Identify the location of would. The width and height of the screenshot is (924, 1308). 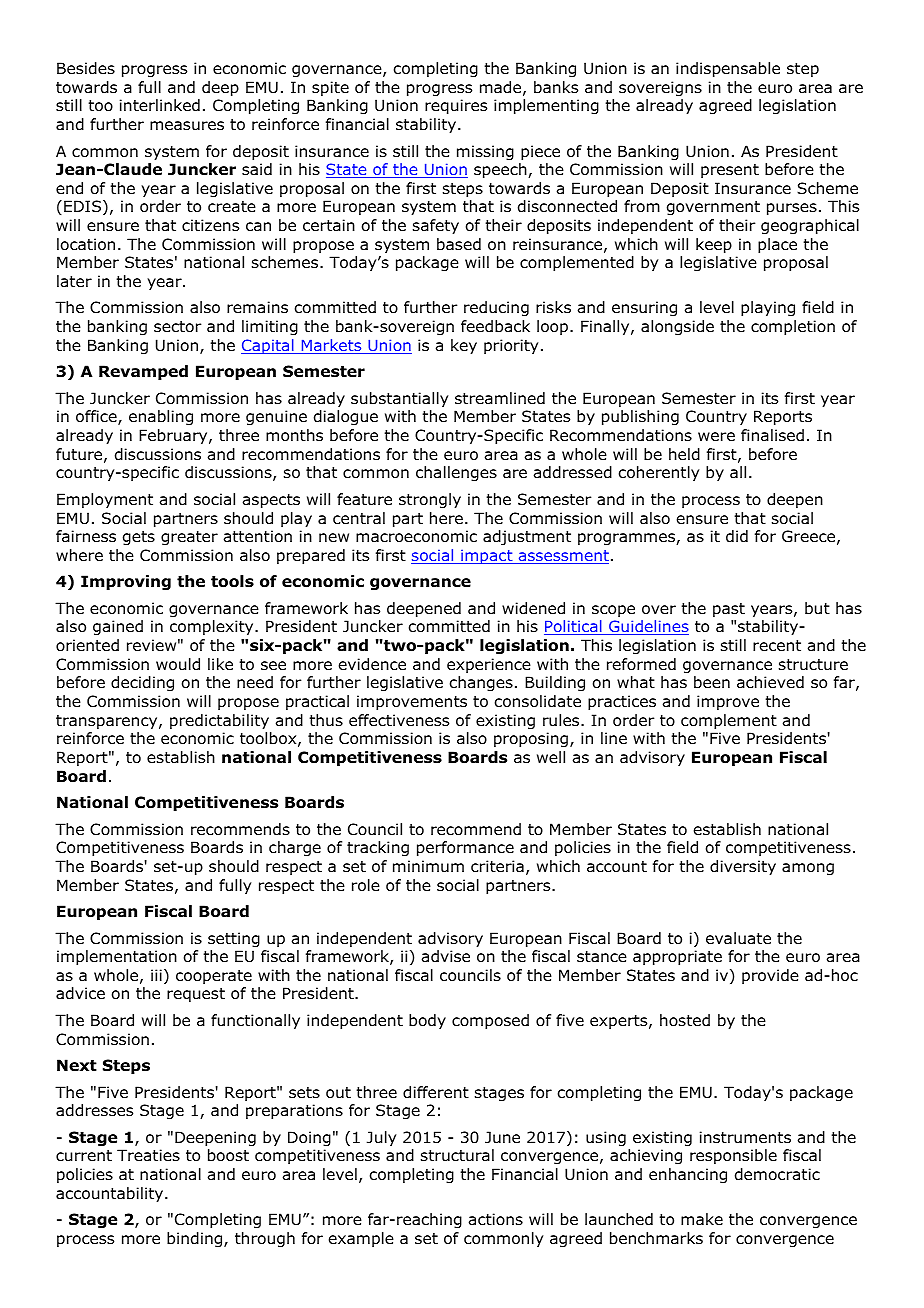
(178, 664).
